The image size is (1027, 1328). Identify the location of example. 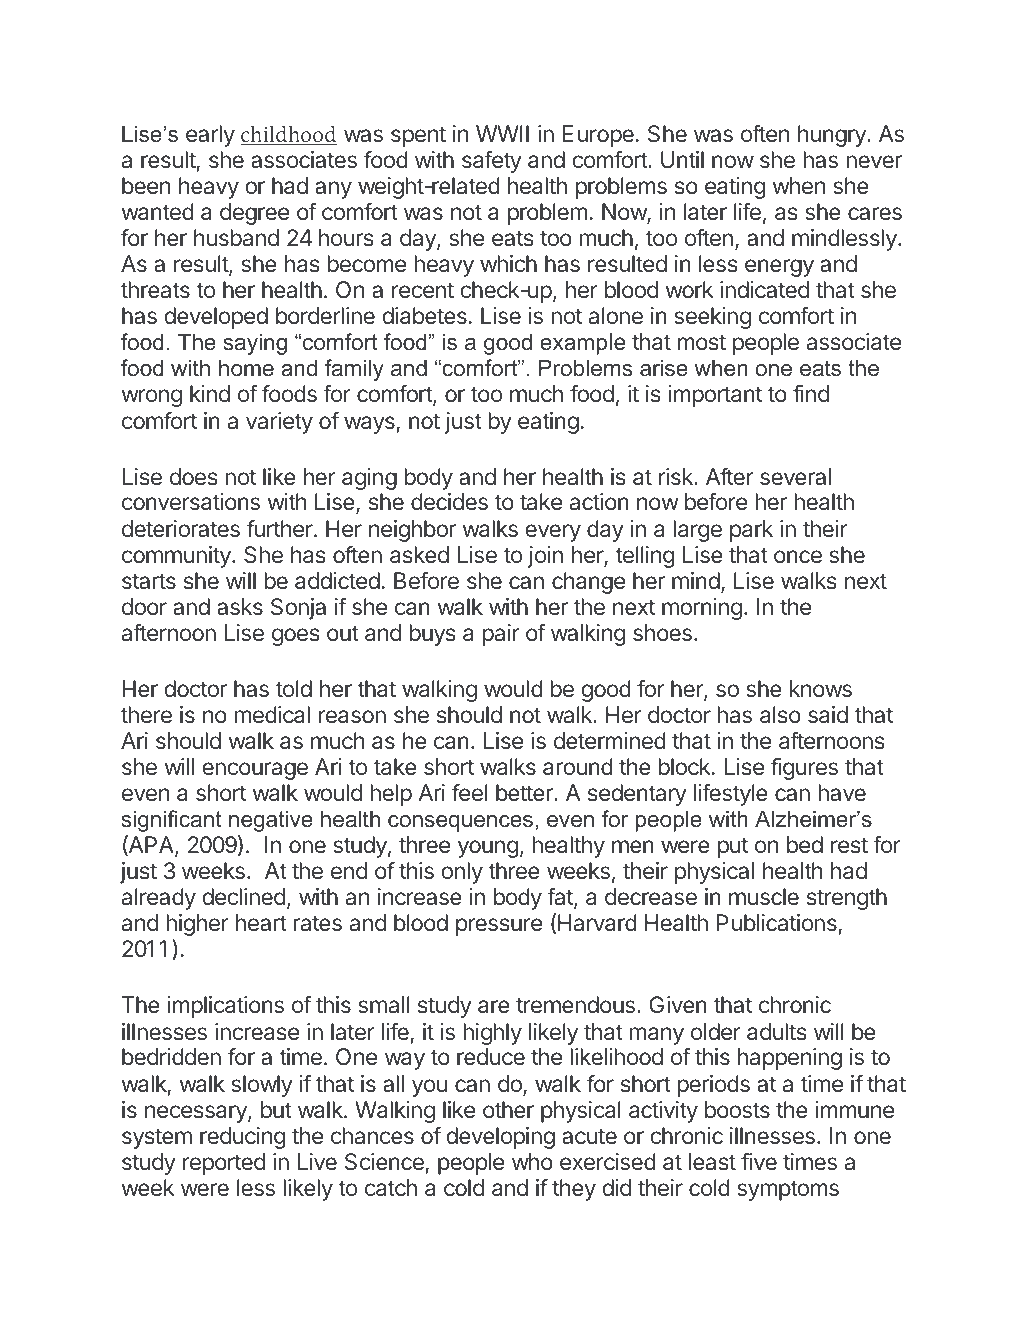
(583, 344).
